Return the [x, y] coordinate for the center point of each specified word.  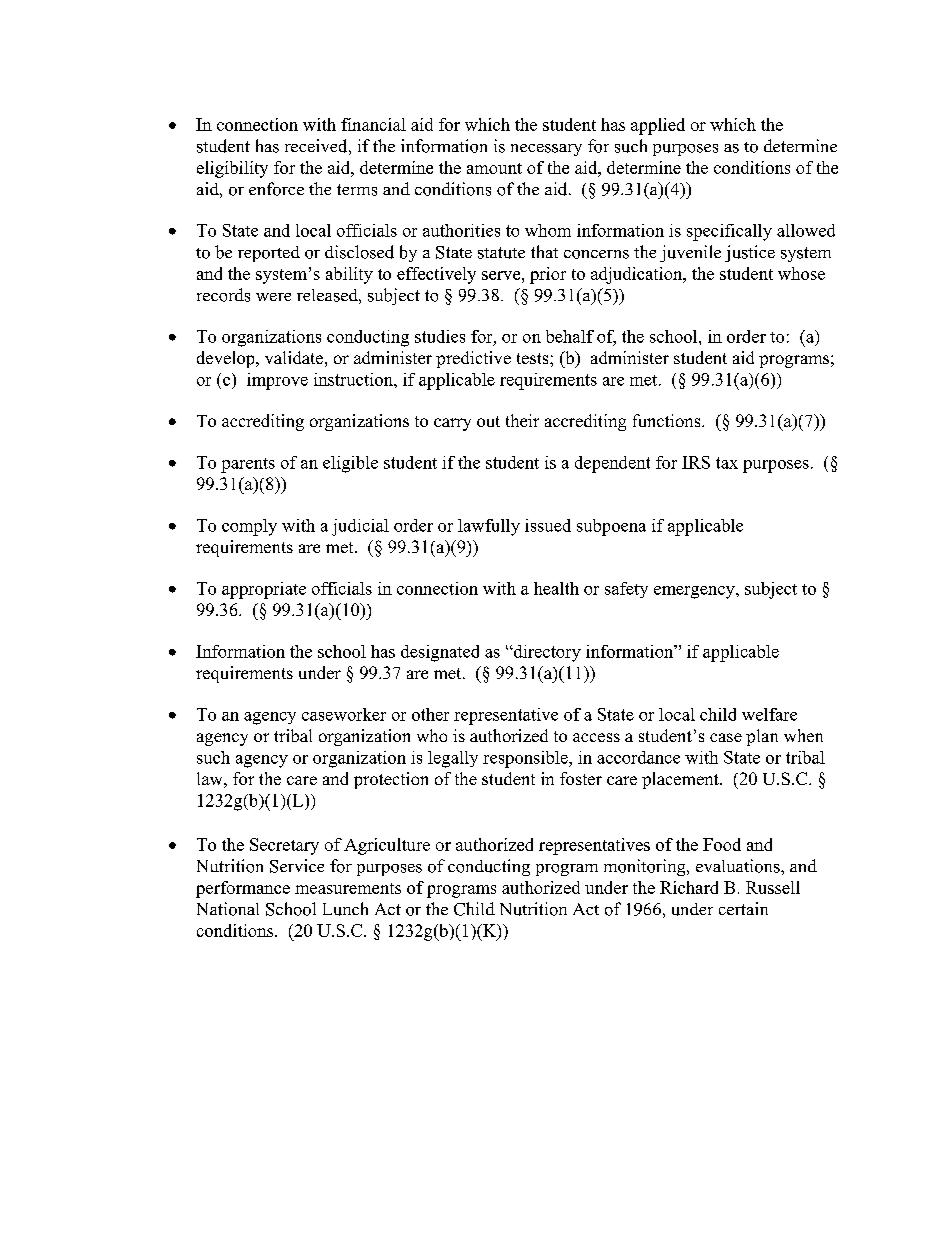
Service [297, 866]
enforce [276, 189]
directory [546, 653]
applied [658, 126]
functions [668, 420]
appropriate [264, 590]
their [522, 420]
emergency [695, 592]
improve [277, 381]
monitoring [646, 867]
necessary [546, 150]
